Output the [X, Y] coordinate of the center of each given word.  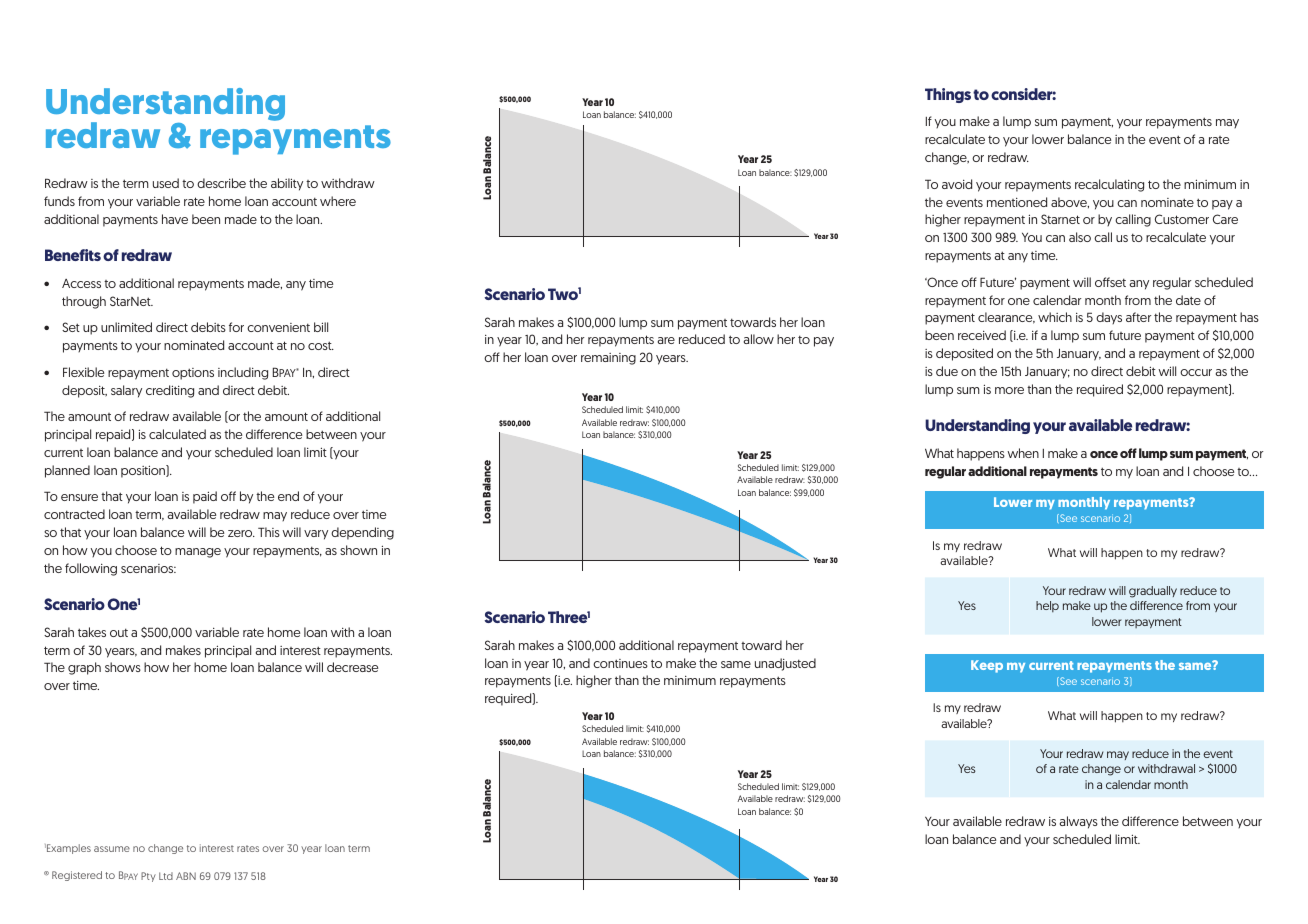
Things [948, 95]
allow [758, 339]
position [144, 471]
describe [221, 183]
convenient [278, 327]
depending [362, 533]
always [1078, 822]
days [1109, 318]
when [1023, 453]
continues [620, 663]
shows [123, 667]
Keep [987, 666]
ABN [186, 876]
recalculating [1109, 185]
